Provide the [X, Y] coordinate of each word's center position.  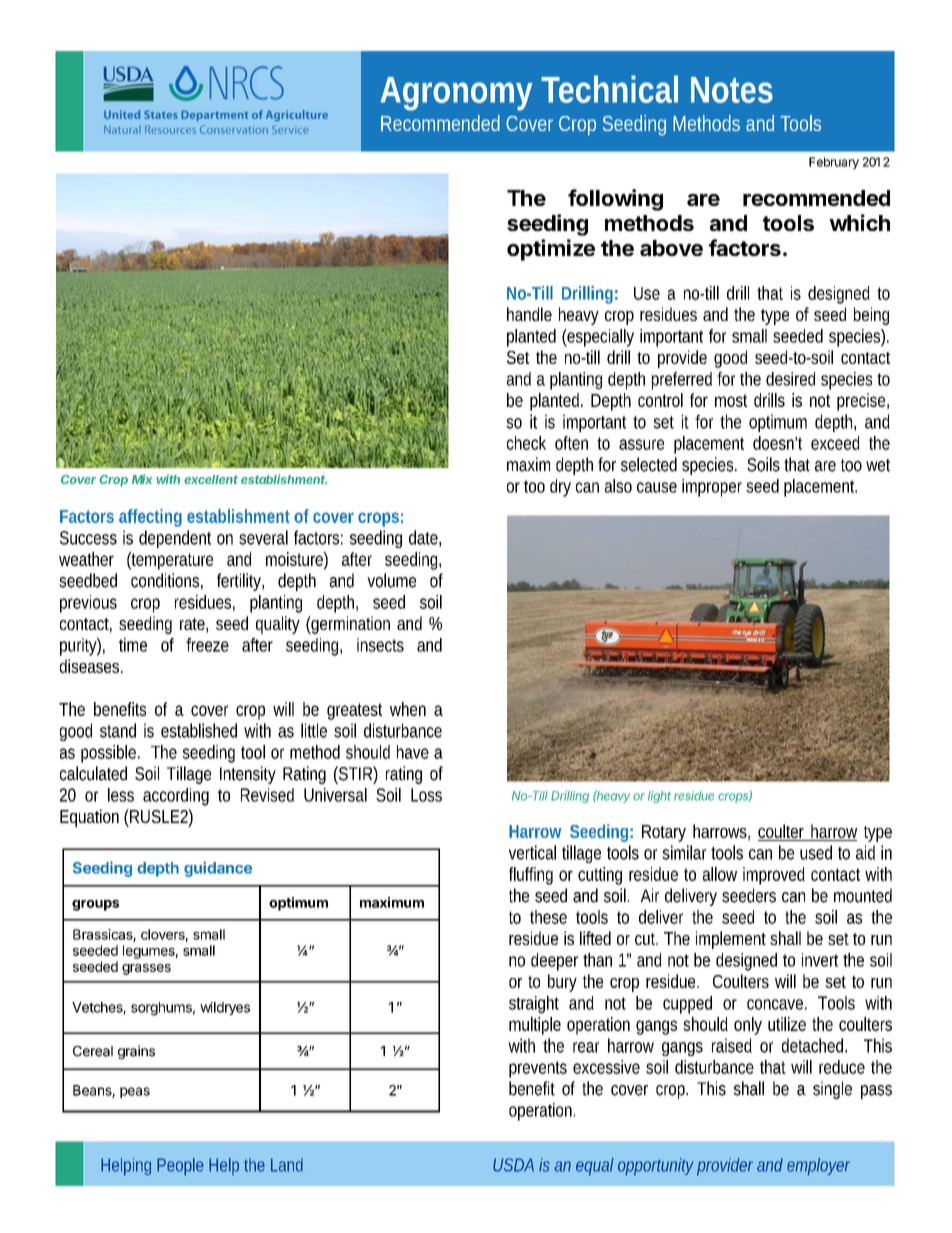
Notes [732, 90]
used [816, 852]
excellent [211, 479]
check [526, 443]
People [180, 1167]
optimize [551, 250]
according [176, 797]
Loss [426, 795]
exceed [835, 443]
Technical [609, 89]
